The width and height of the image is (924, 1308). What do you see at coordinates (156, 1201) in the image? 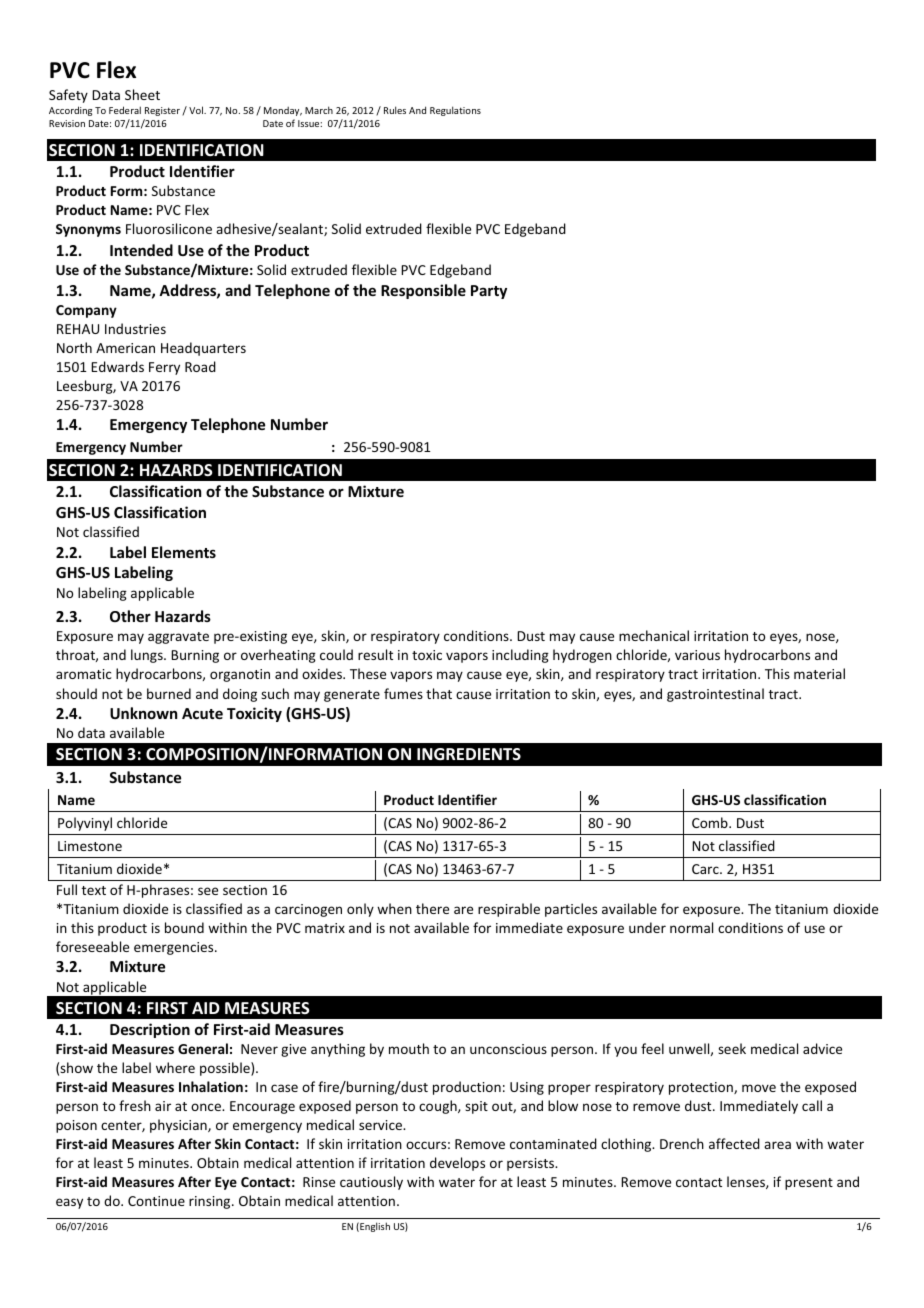
I see `Continue` at bounding box center [156, 1201].
